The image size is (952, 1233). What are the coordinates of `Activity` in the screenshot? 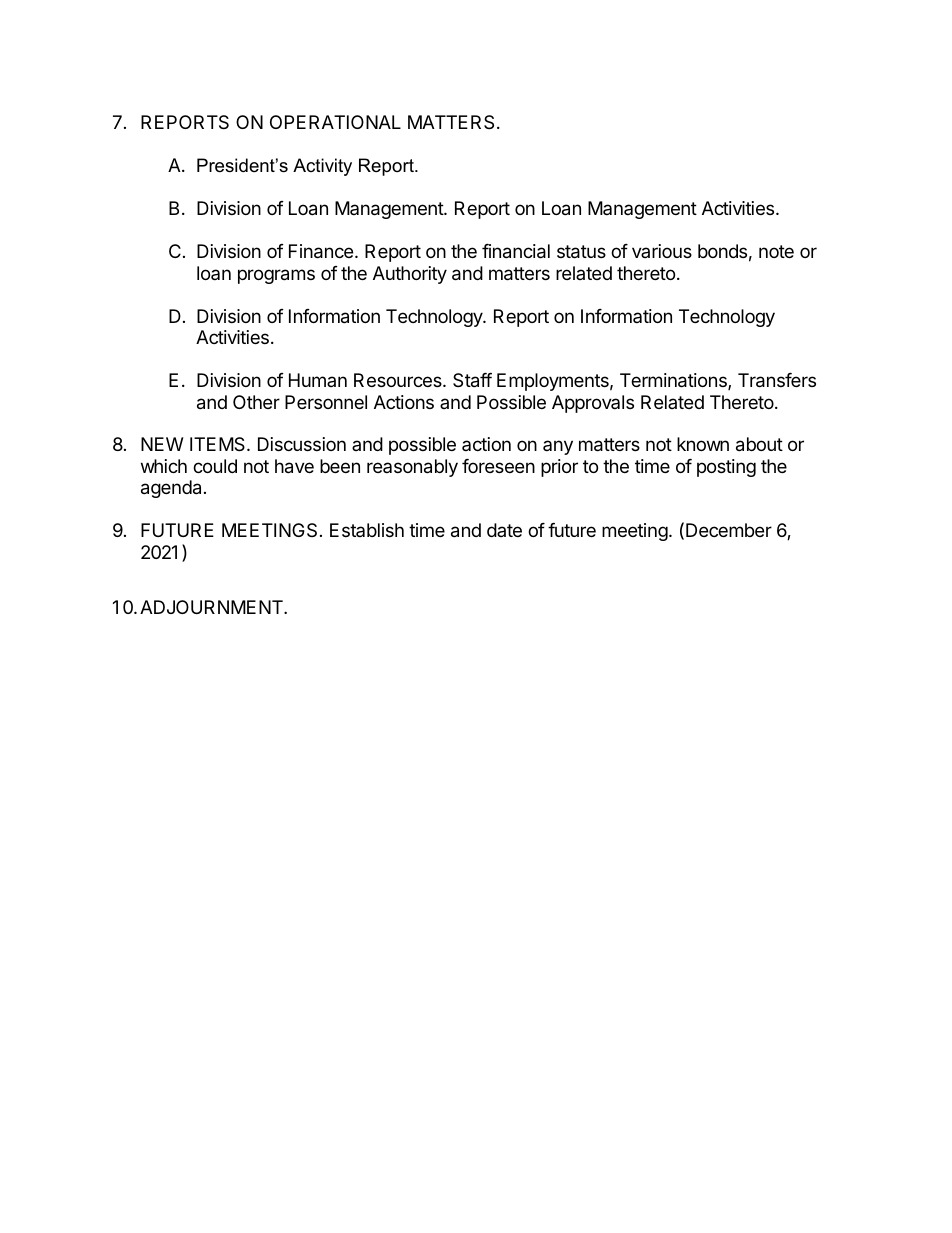 It's located at (322, 167).
